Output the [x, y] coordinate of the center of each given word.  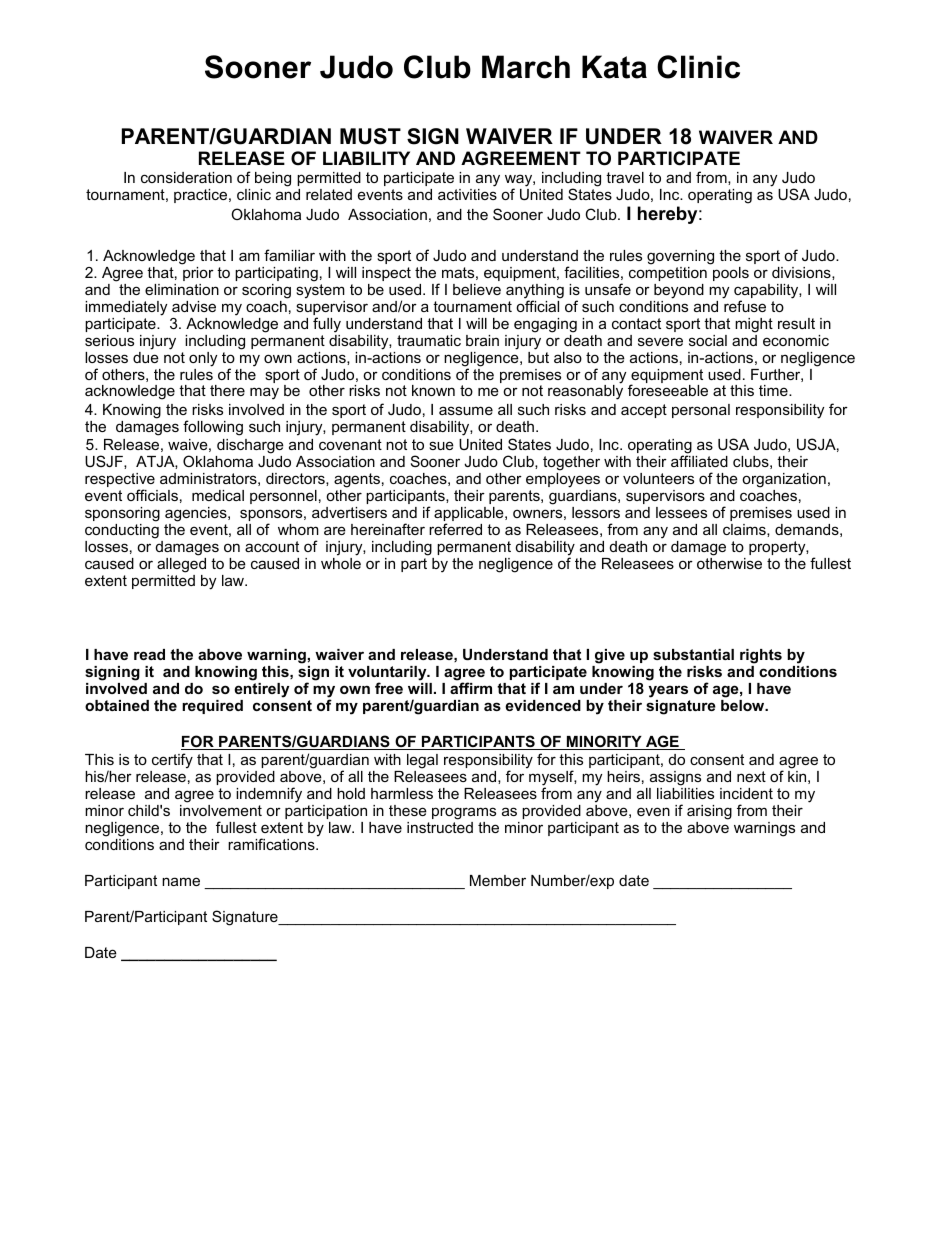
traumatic [429, 340]
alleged [181, 565]
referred [455, 529]
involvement [221, 810]
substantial [693, 654]
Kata [614, 67]
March [526, 67]
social [708, 340]
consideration [186, 177]
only [203, 359]
